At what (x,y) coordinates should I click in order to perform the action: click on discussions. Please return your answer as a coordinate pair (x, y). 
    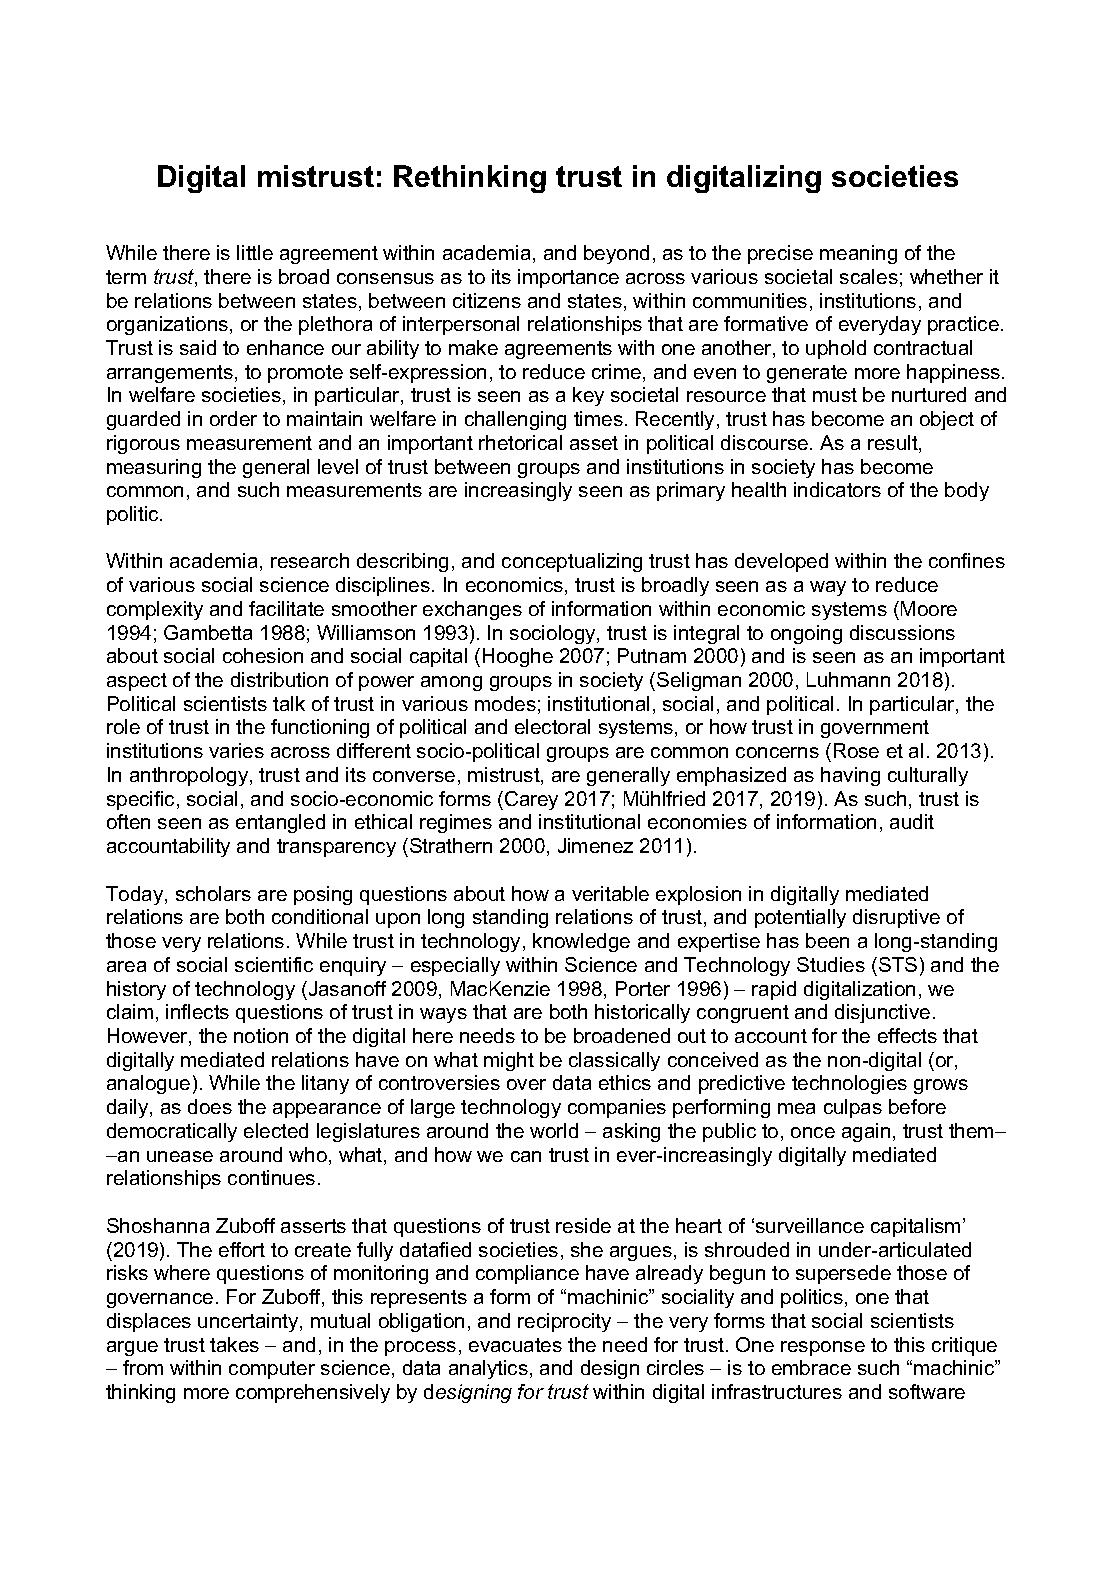
    Looking at the image, I should click on (902, 632).
